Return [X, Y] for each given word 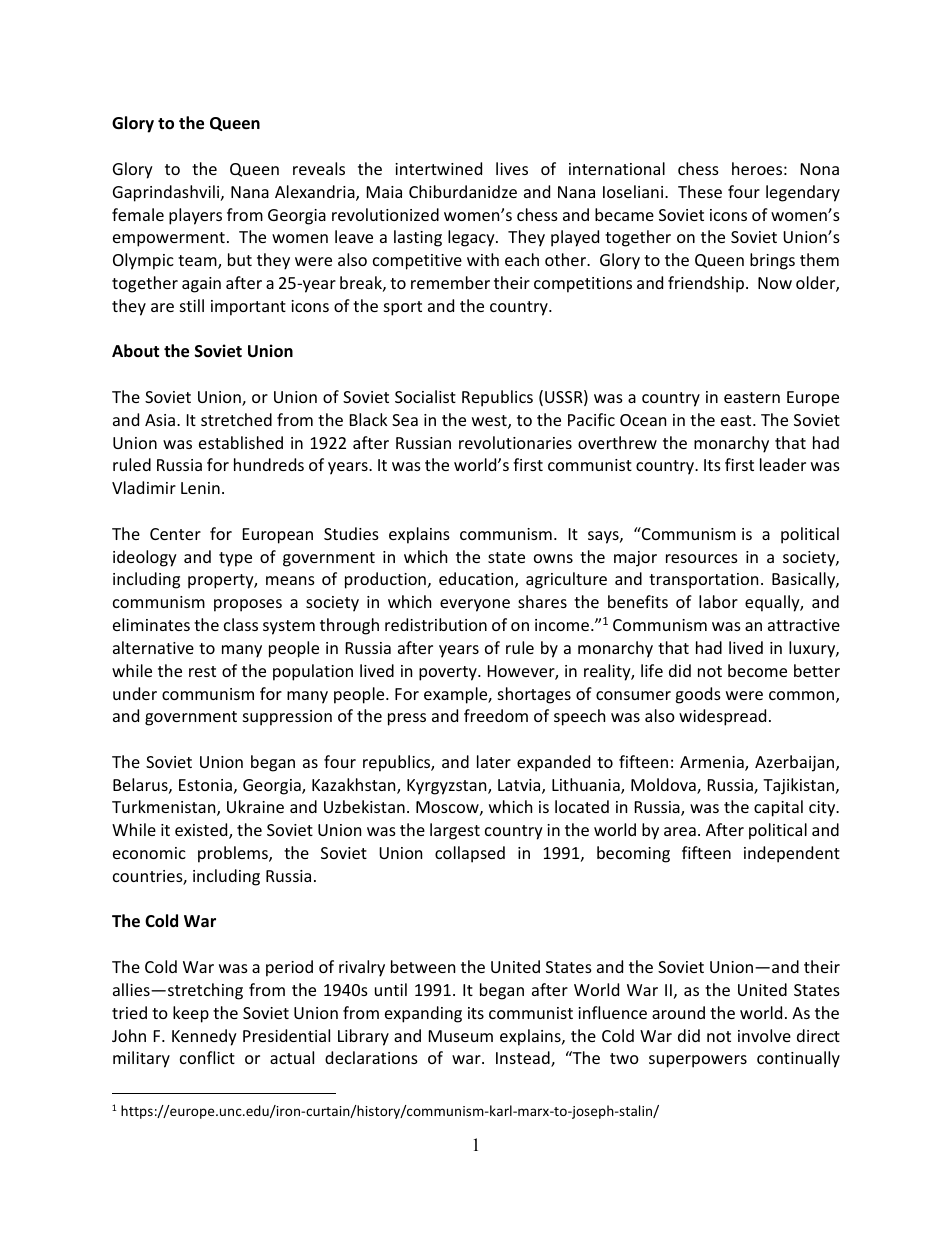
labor [718, 601]
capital [778, 808]
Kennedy [204, 1037]
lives [512, 168]
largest [455, 831]
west [490, 422]
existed [202, 831]
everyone [475, 605]
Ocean [643, 420]
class [241, 624]
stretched [236, 419]
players [195, 216]
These [700, 191]
